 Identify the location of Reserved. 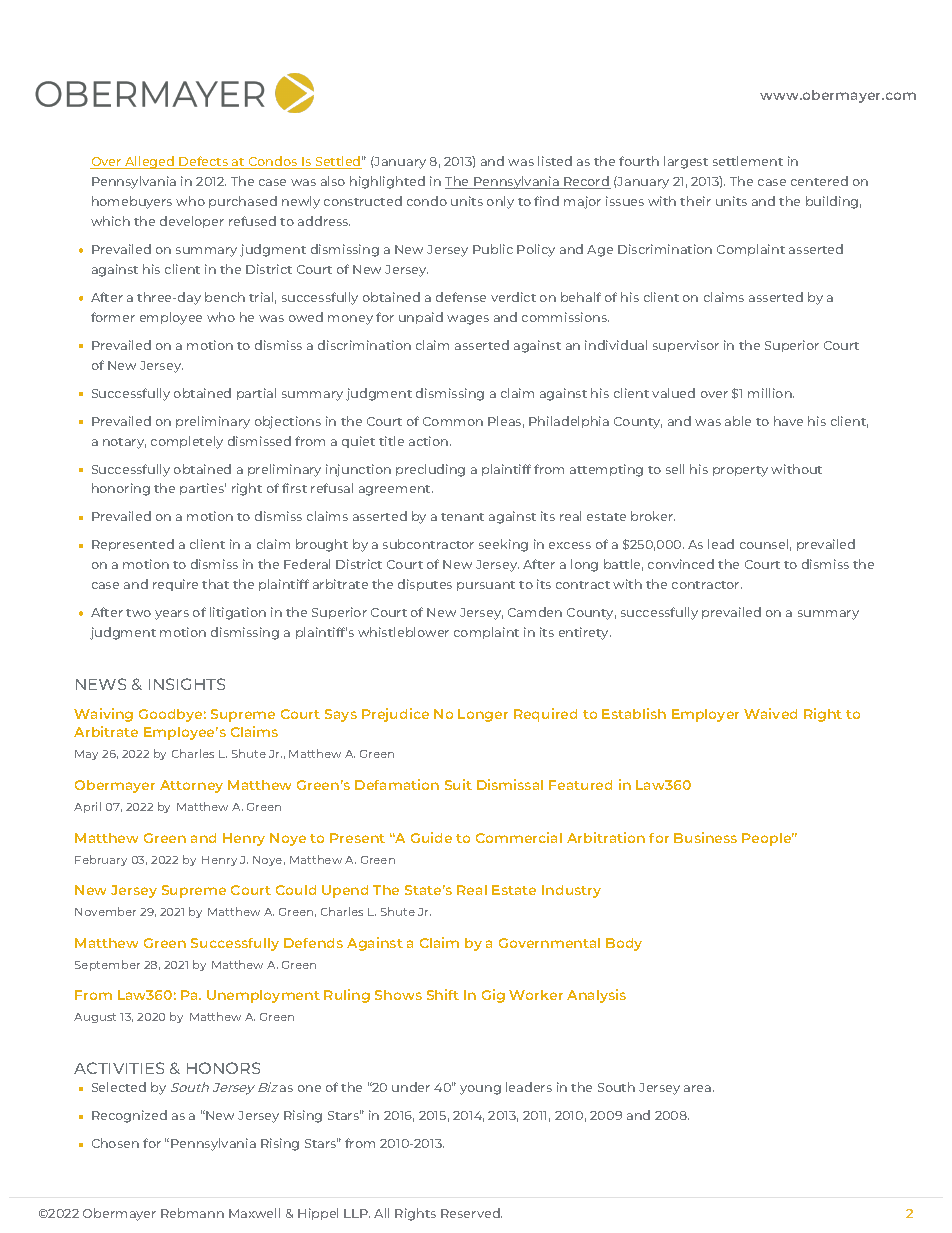
(471, 1213).
